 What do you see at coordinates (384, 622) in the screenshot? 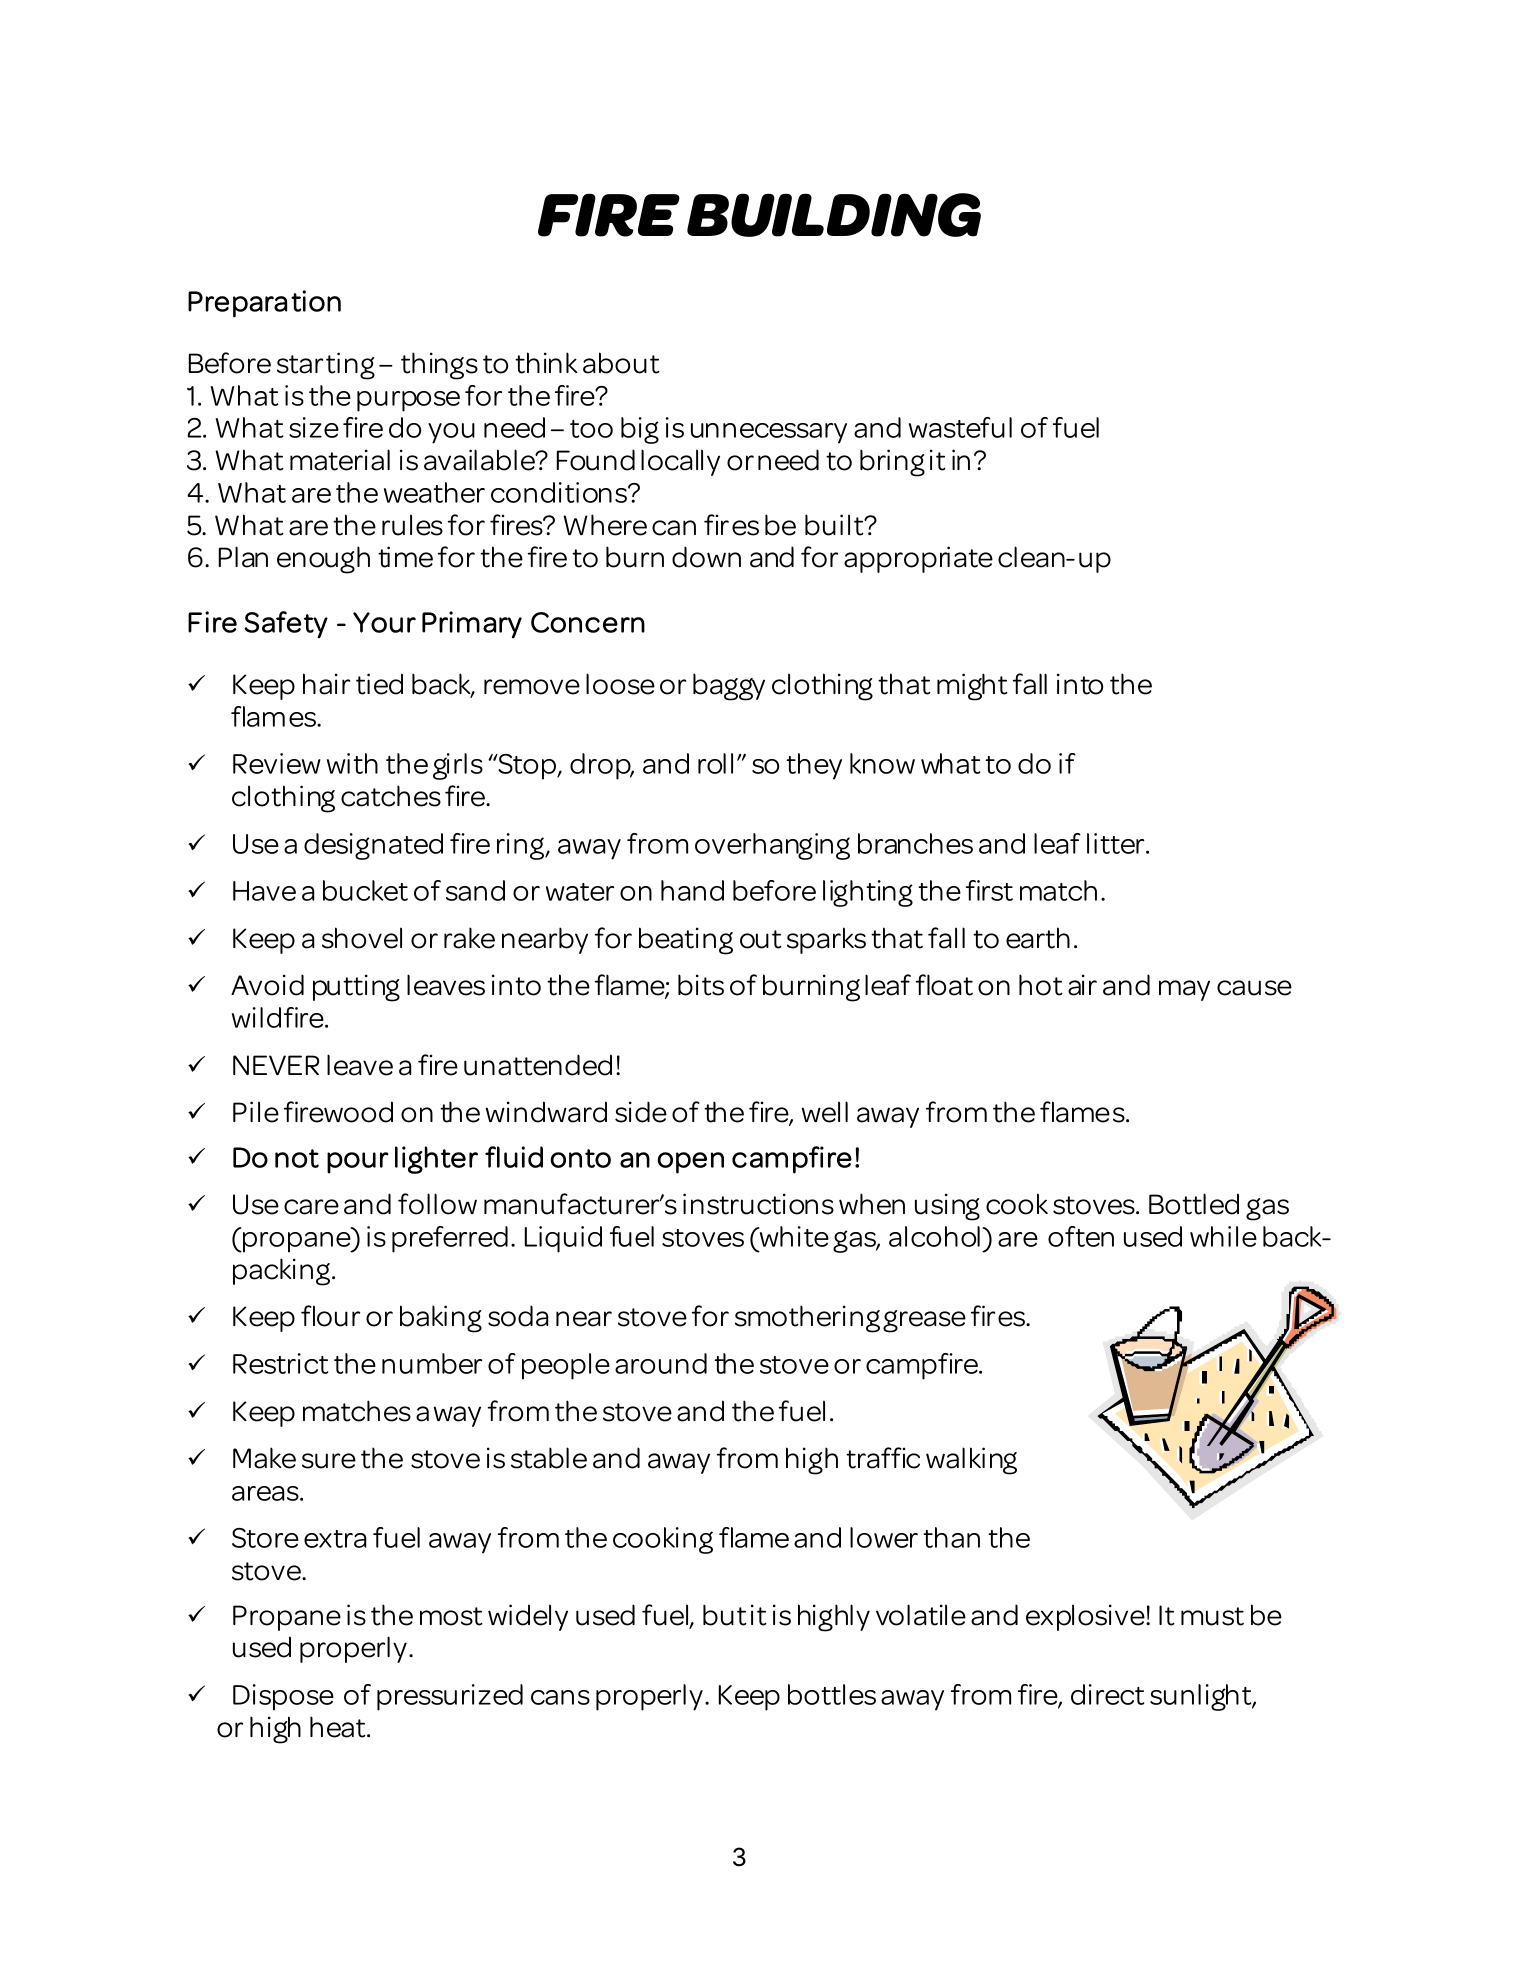
I see `Your` at bounding box center [384, 622].
